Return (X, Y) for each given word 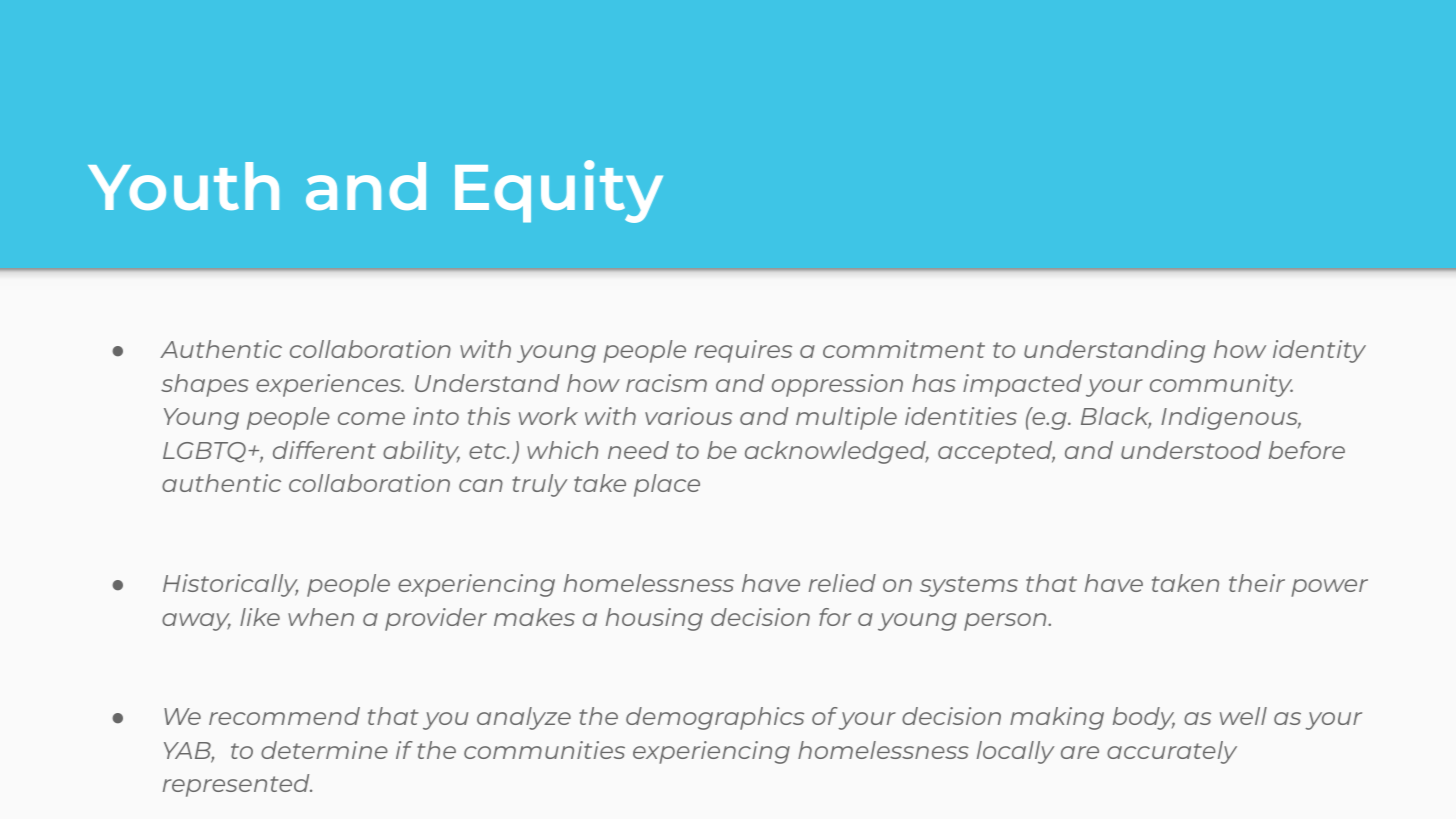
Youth (183, 186)
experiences (329, 385)
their (1257, 583)
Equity (559, 191)
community (1221, 385)
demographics (715, 718)
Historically (230, 585)
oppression (837, 385)
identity (1319, 351)
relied (842, 583)
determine (324, 750)
